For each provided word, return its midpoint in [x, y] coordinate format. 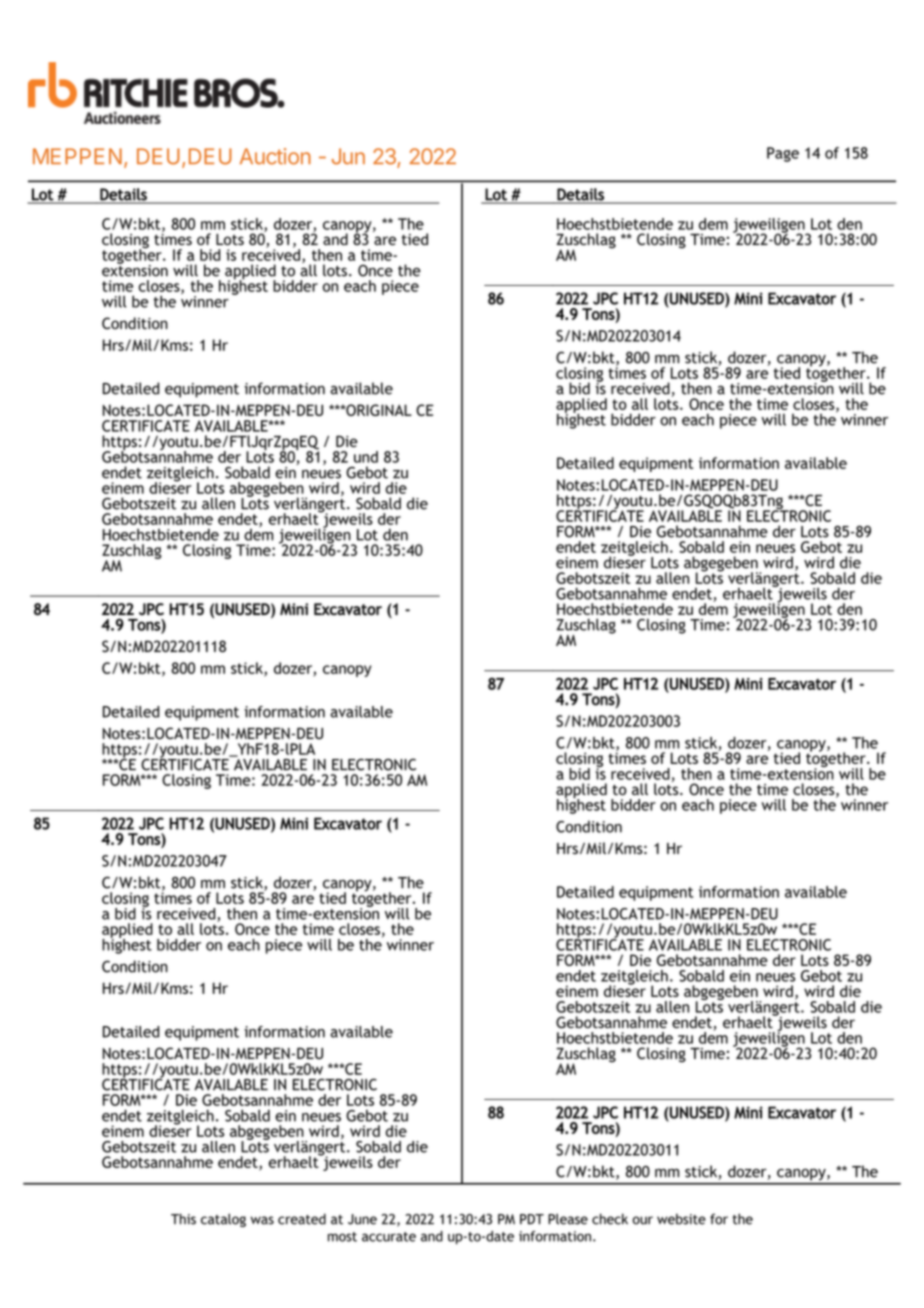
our [642, 1220]
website [681, 1219]
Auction [275, 156]
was [262, 1220]
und [366, 457]
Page [783, 154]
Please [568, 1219]
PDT [532, 1219]
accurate [389, 1237]
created [302, 1219]
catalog [223, 1220]
